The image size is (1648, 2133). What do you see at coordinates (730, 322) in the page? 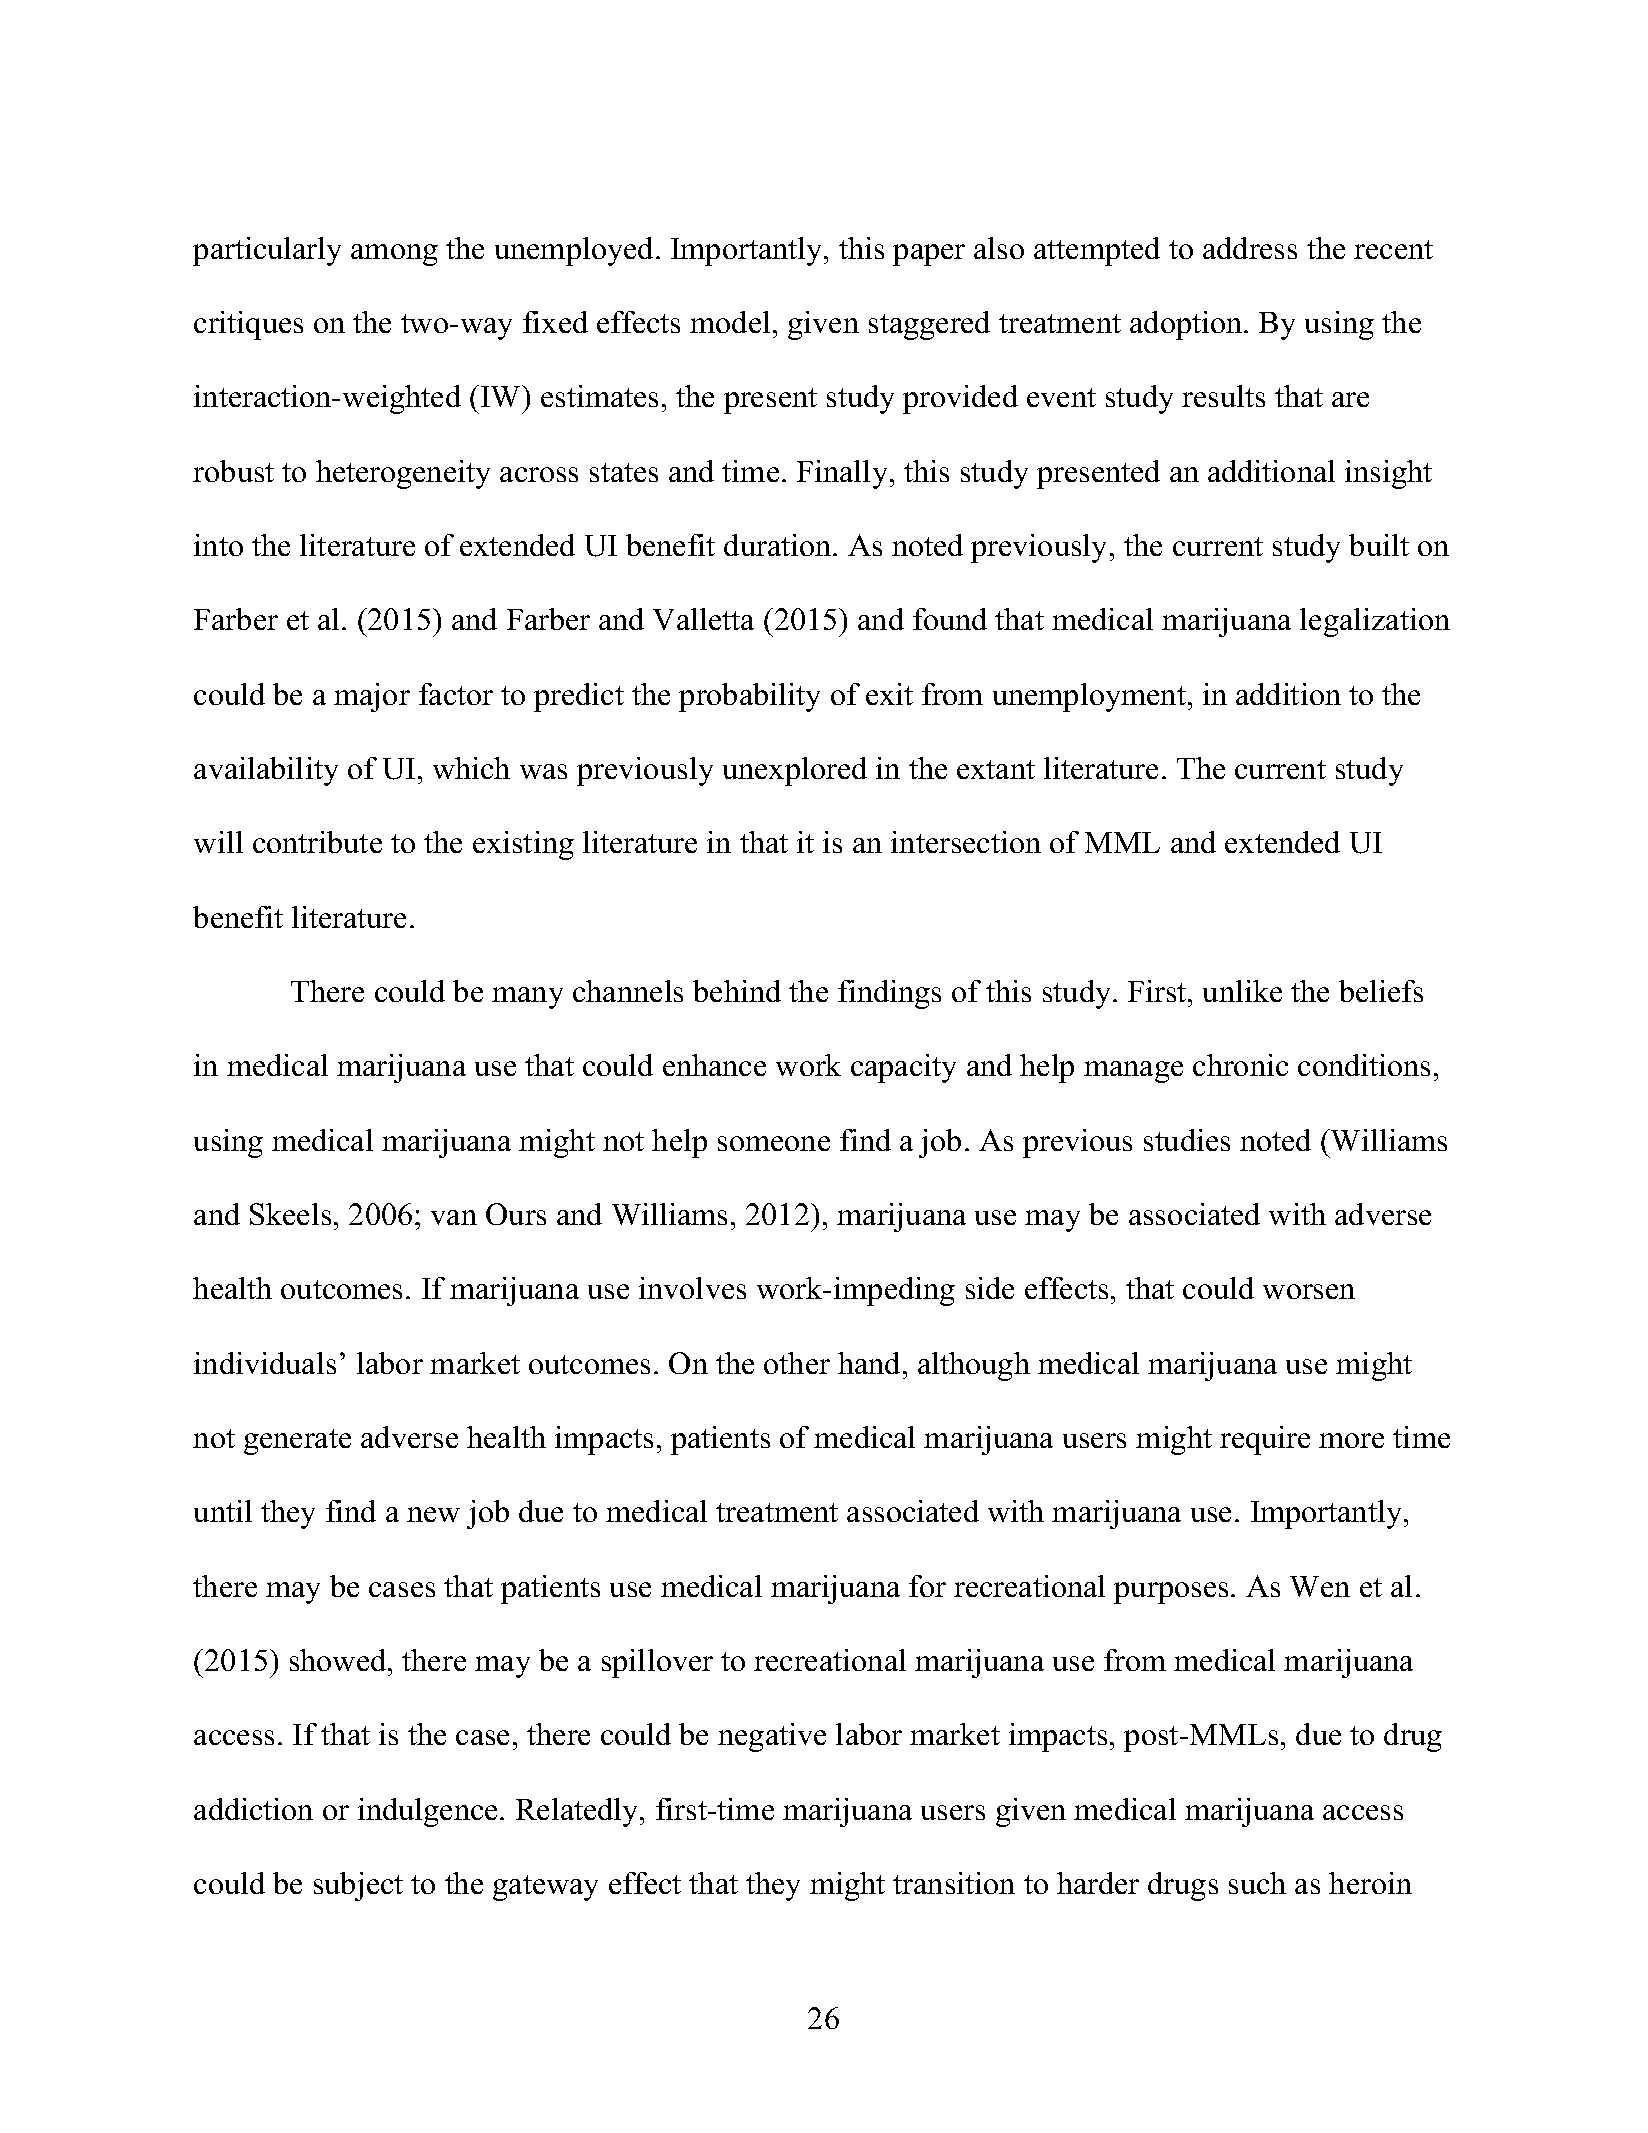
I see `model` at bounding box center [730, 322].
